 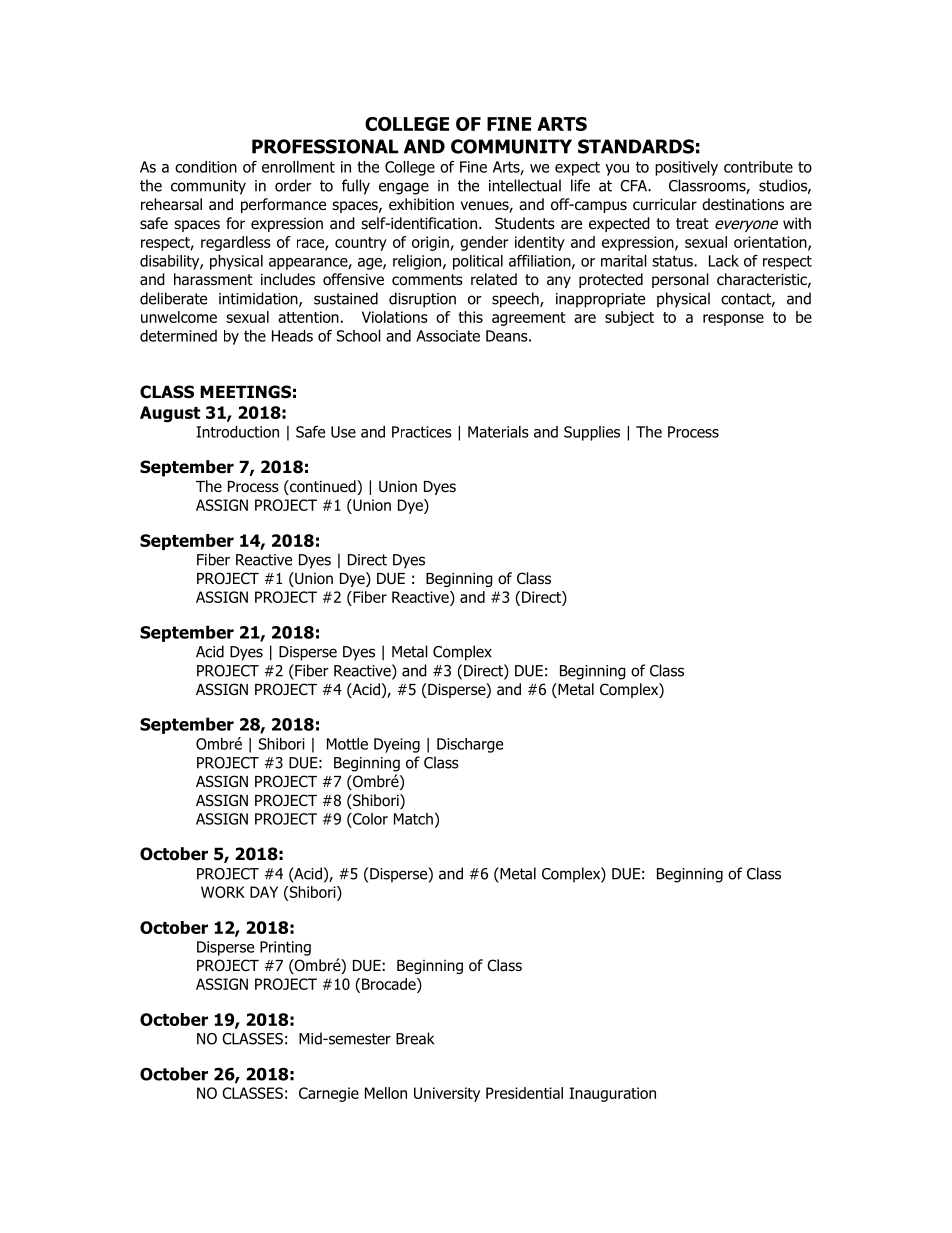 What do you see at coordinates (592, 433) in the screenshot?
I see `Supplies` at bounding box center [592, 433].
